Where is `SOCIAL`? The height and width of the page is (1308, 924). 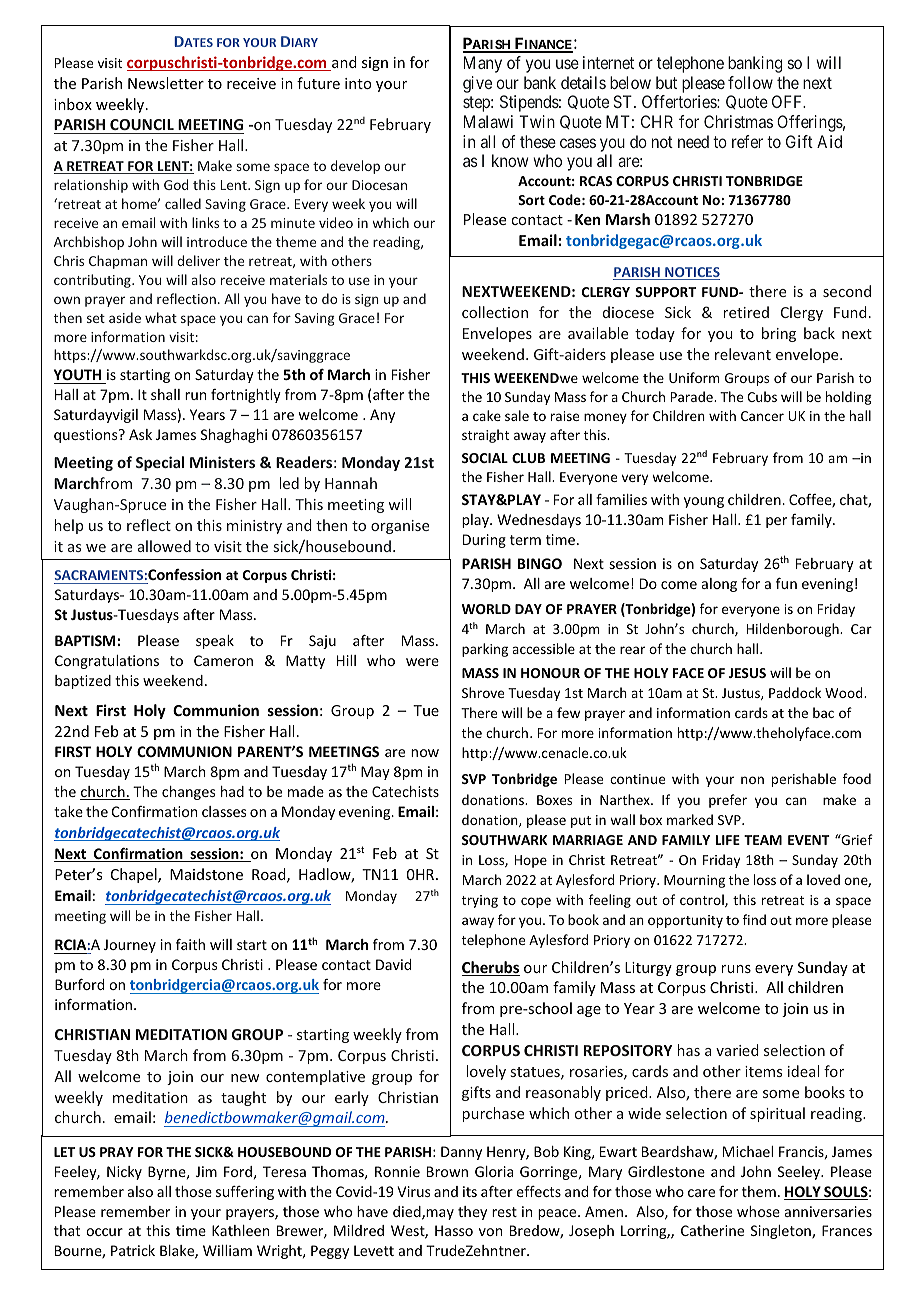
SOCIAL is located at coordinates (485, 458).
